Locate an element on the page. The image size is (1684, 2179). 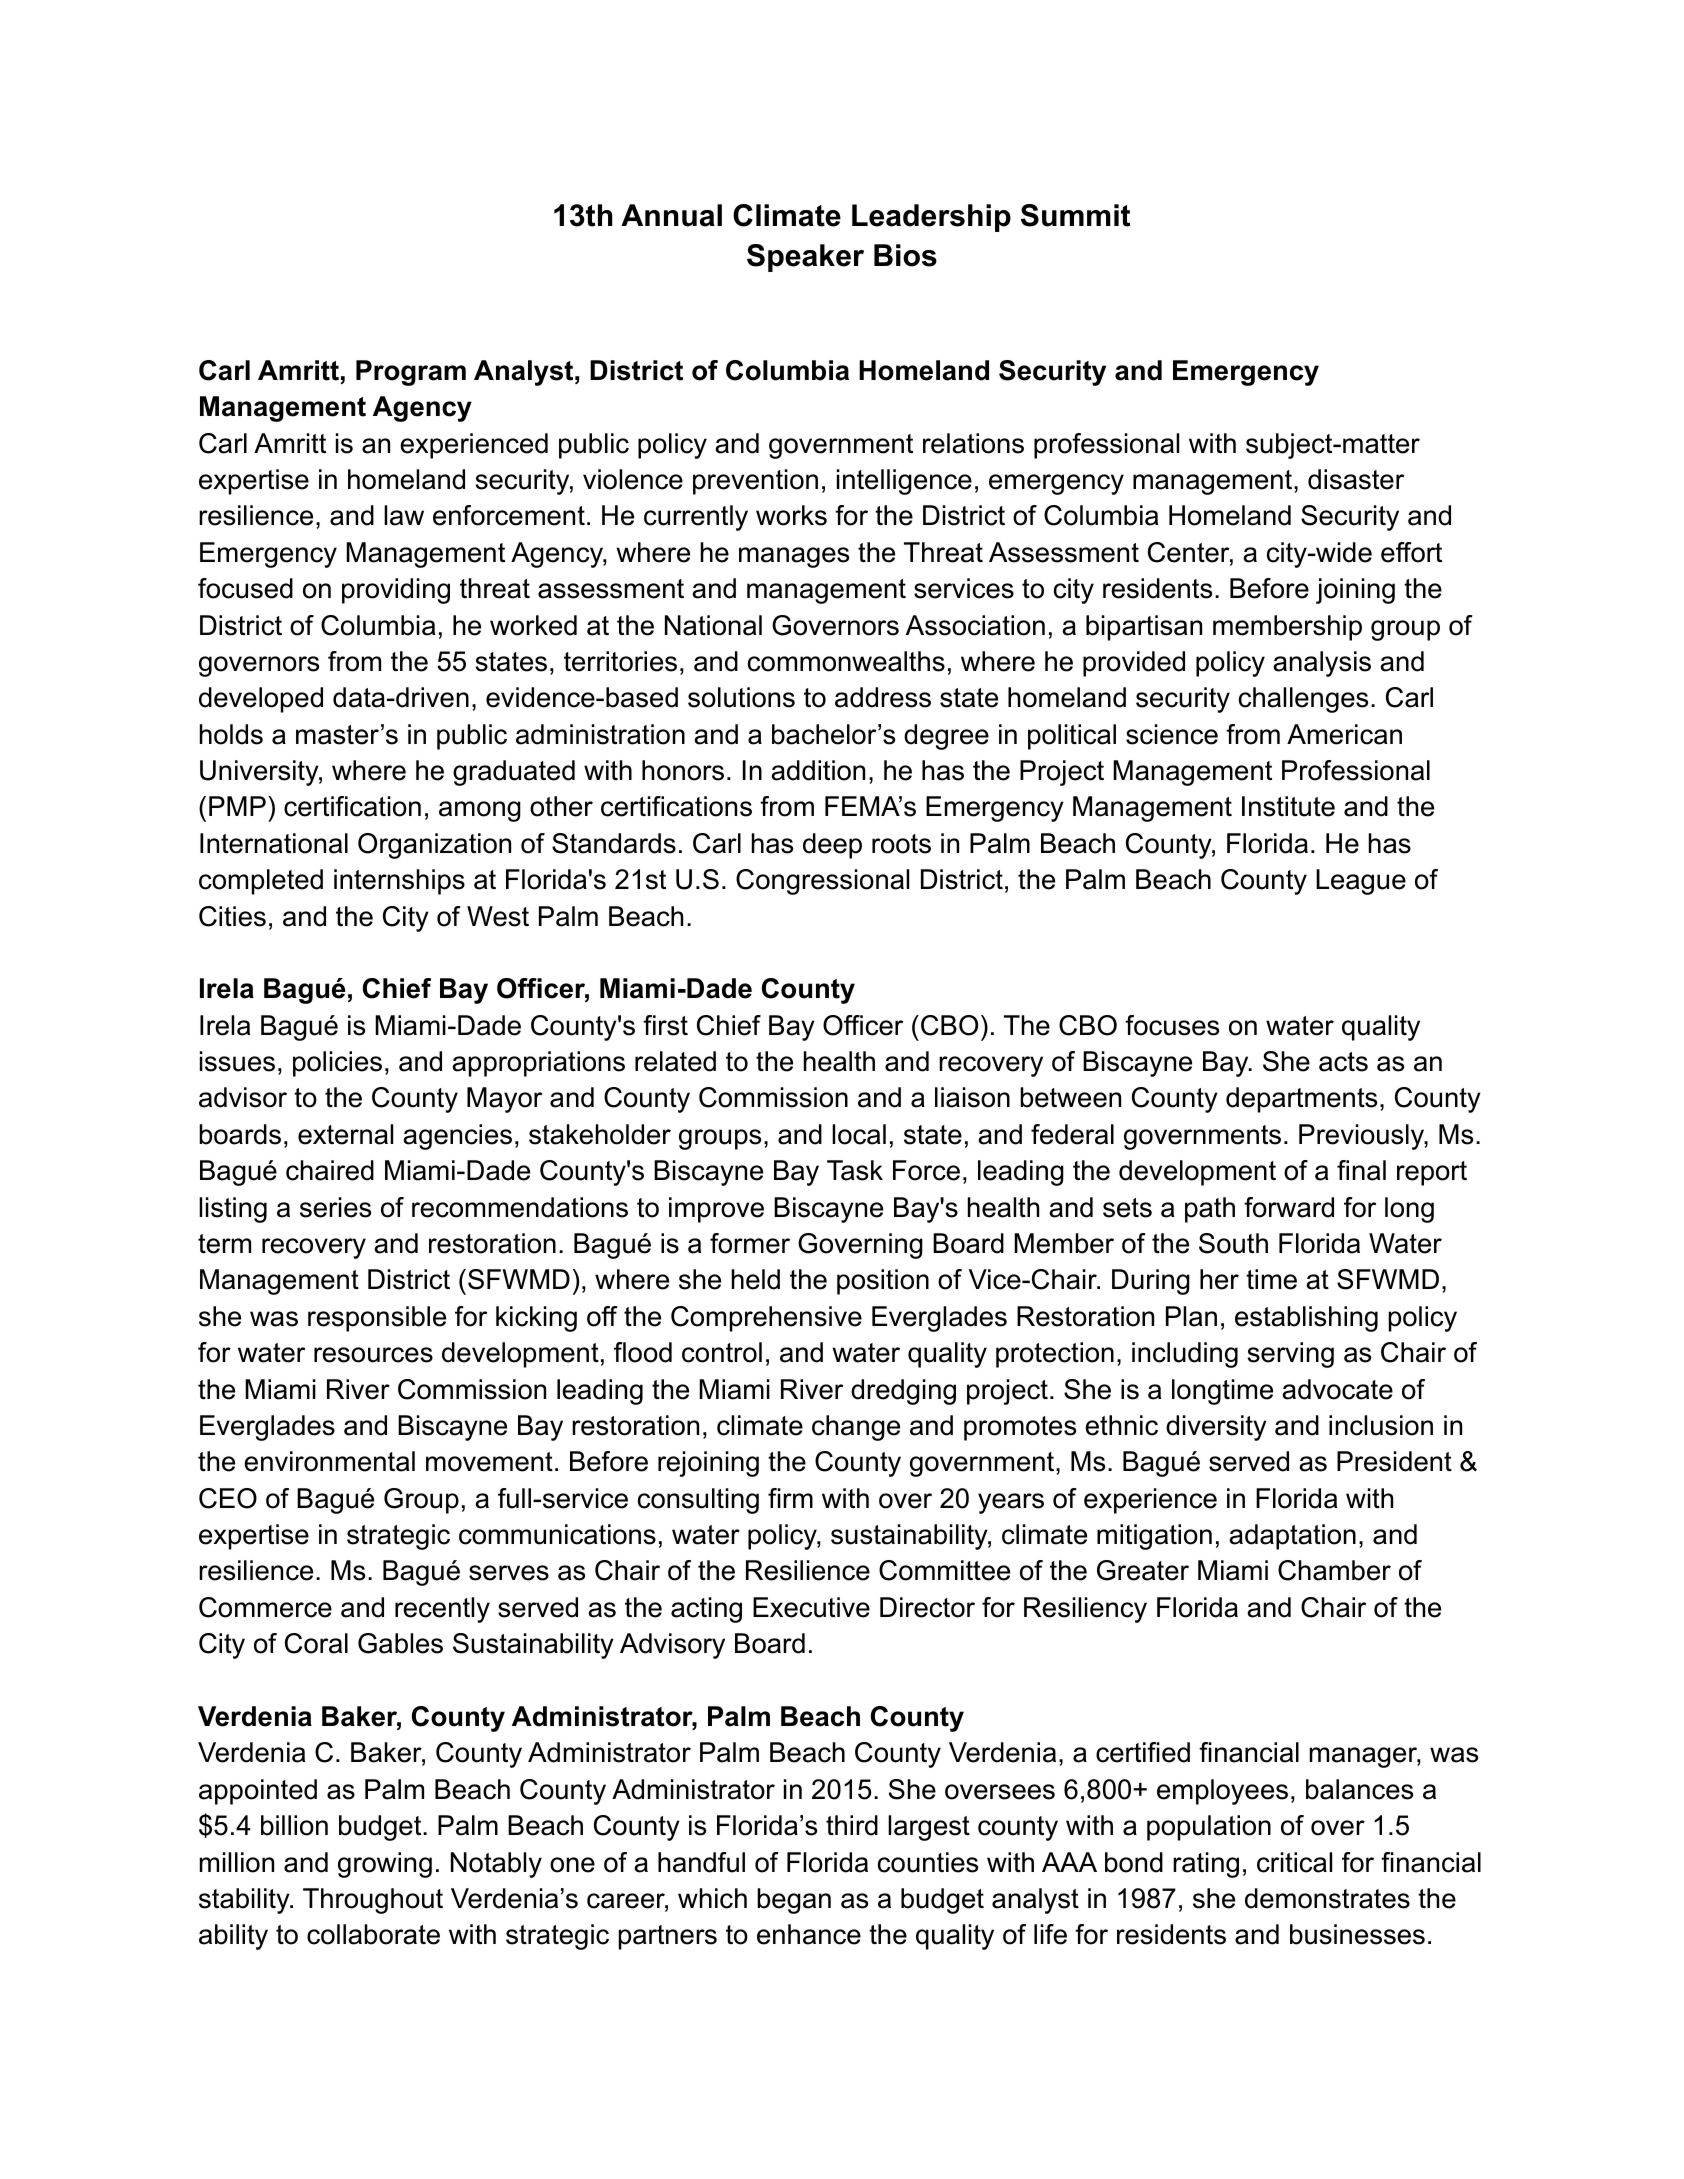
policies is located at coordinates (337, 1064).
